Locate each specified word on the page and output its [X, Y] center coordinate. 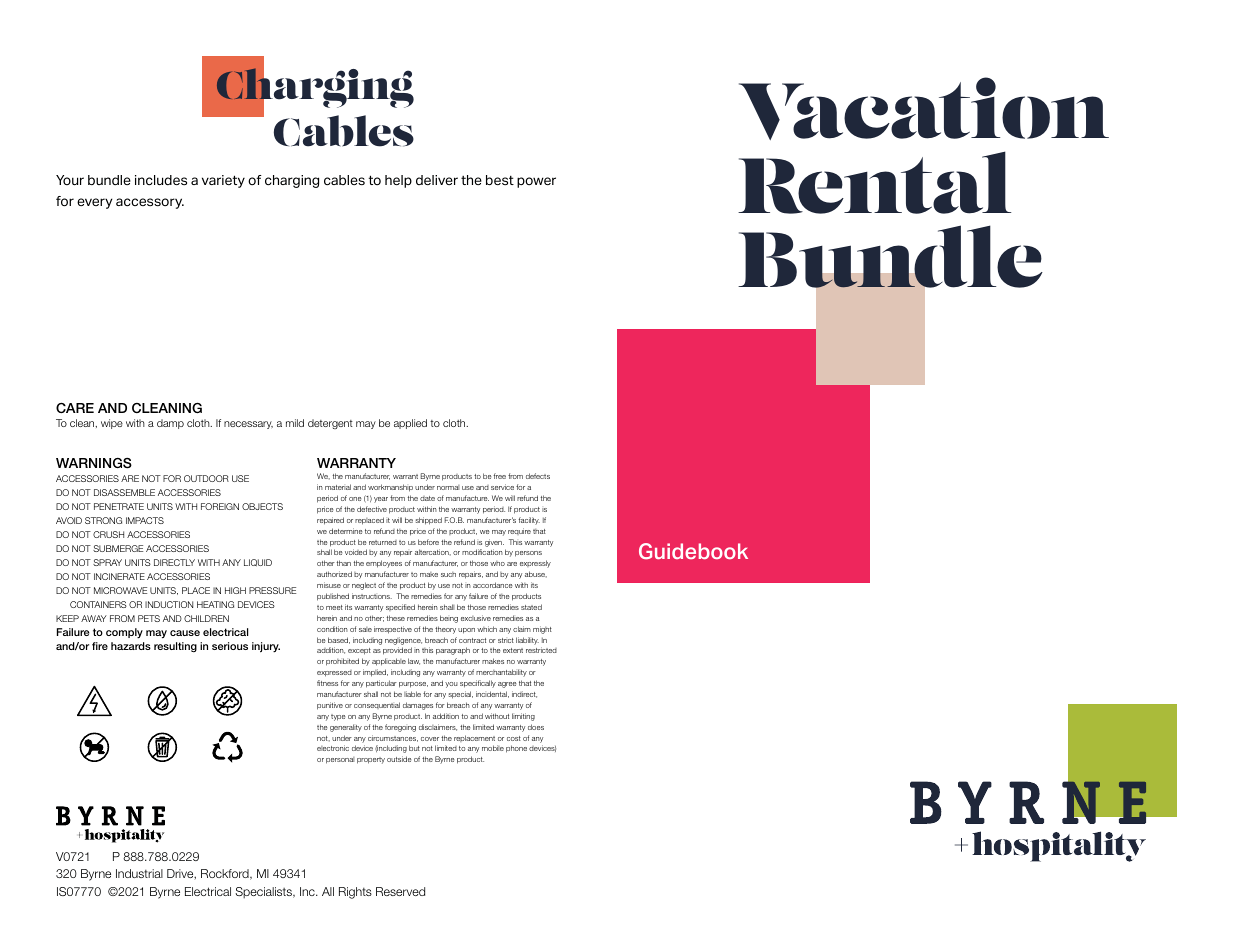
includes [161, 180]
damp [170, 424]
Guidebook [693, 551]
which [487, 629]
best [500, 180]
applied [410, 424]
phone [516, 749]
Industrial [139, 873]
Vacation [924, 108]
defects [538, 476]
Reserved [400, 891]
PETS [149, 618]
